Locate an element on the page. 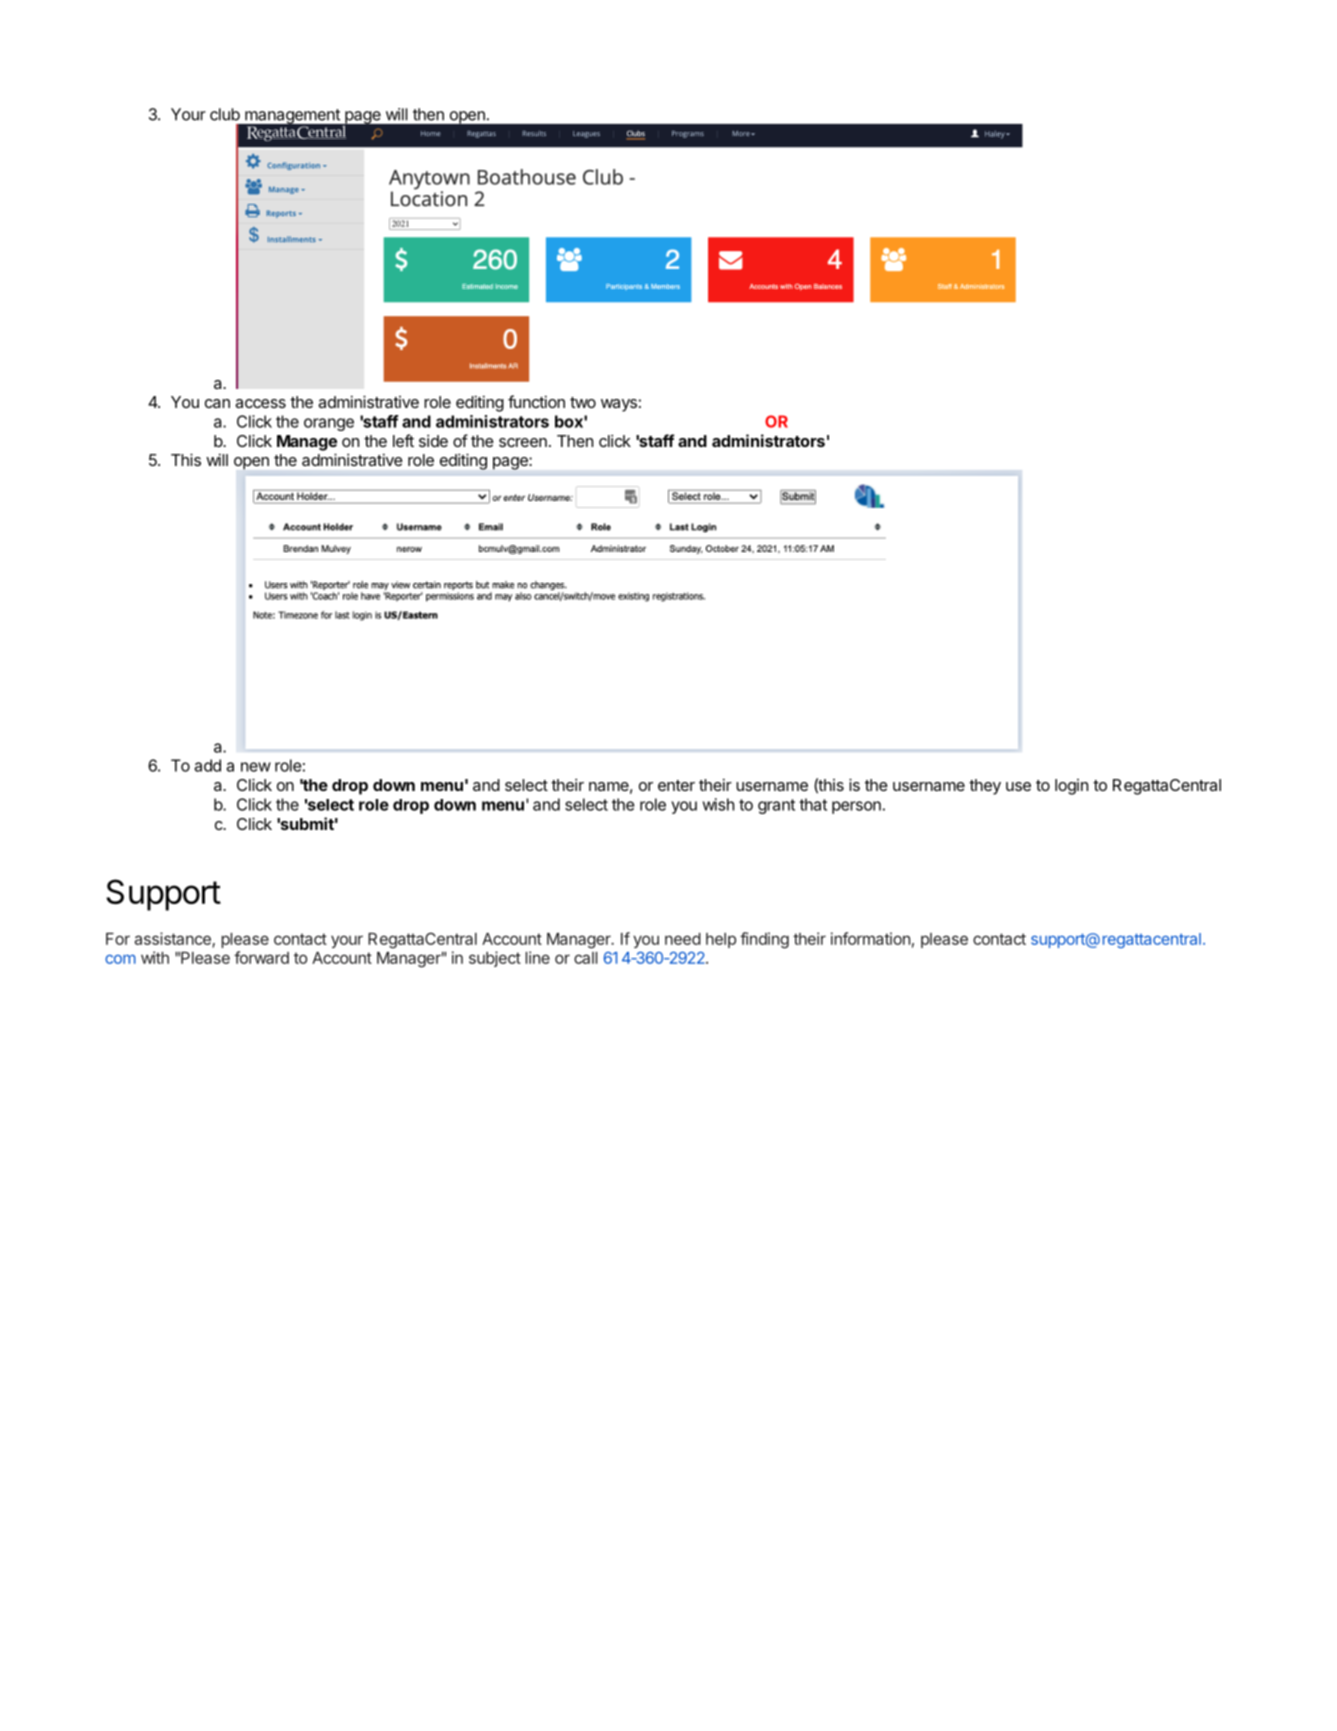 The width and height of the image is (1337, 1731). screen is located at coordinates (523, 442).
